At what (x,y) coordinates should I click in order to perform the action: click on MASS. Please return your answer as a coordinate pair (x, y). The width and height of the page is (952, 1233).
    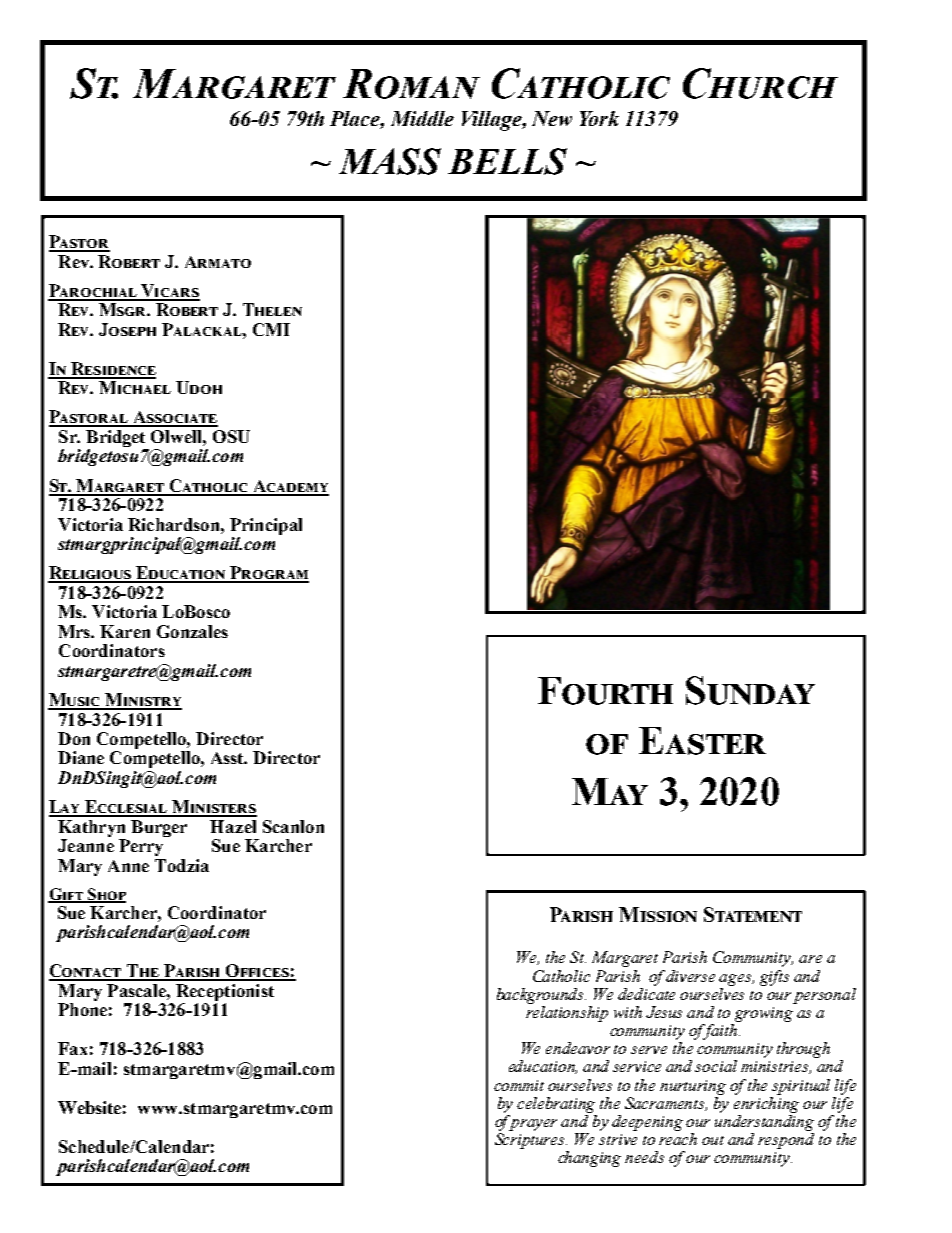
    Looking at the image, I should click on (390, 161).
